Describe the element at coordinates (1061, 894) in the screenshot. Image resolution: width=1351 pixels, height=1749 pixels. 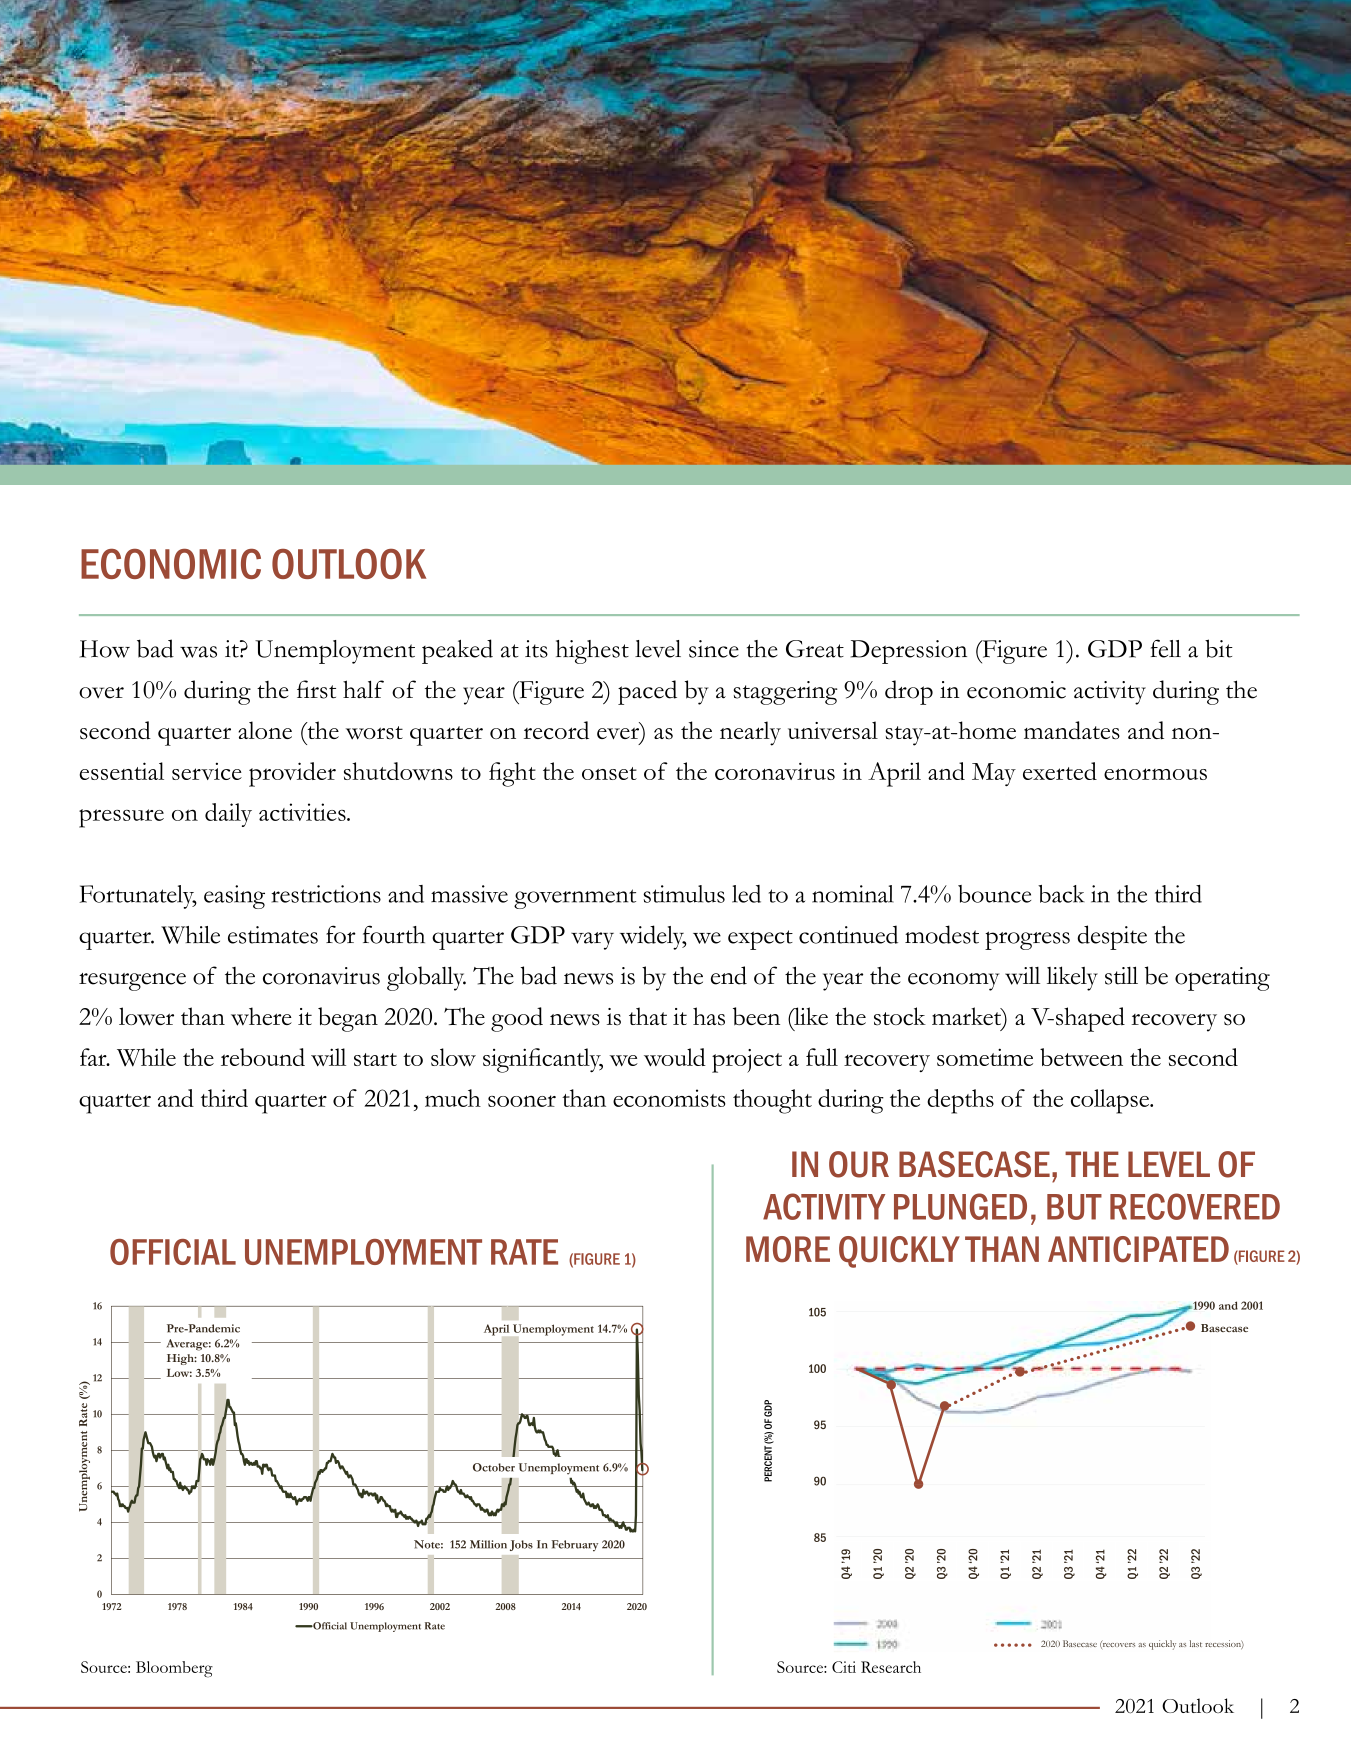
I see `back` at that location.
